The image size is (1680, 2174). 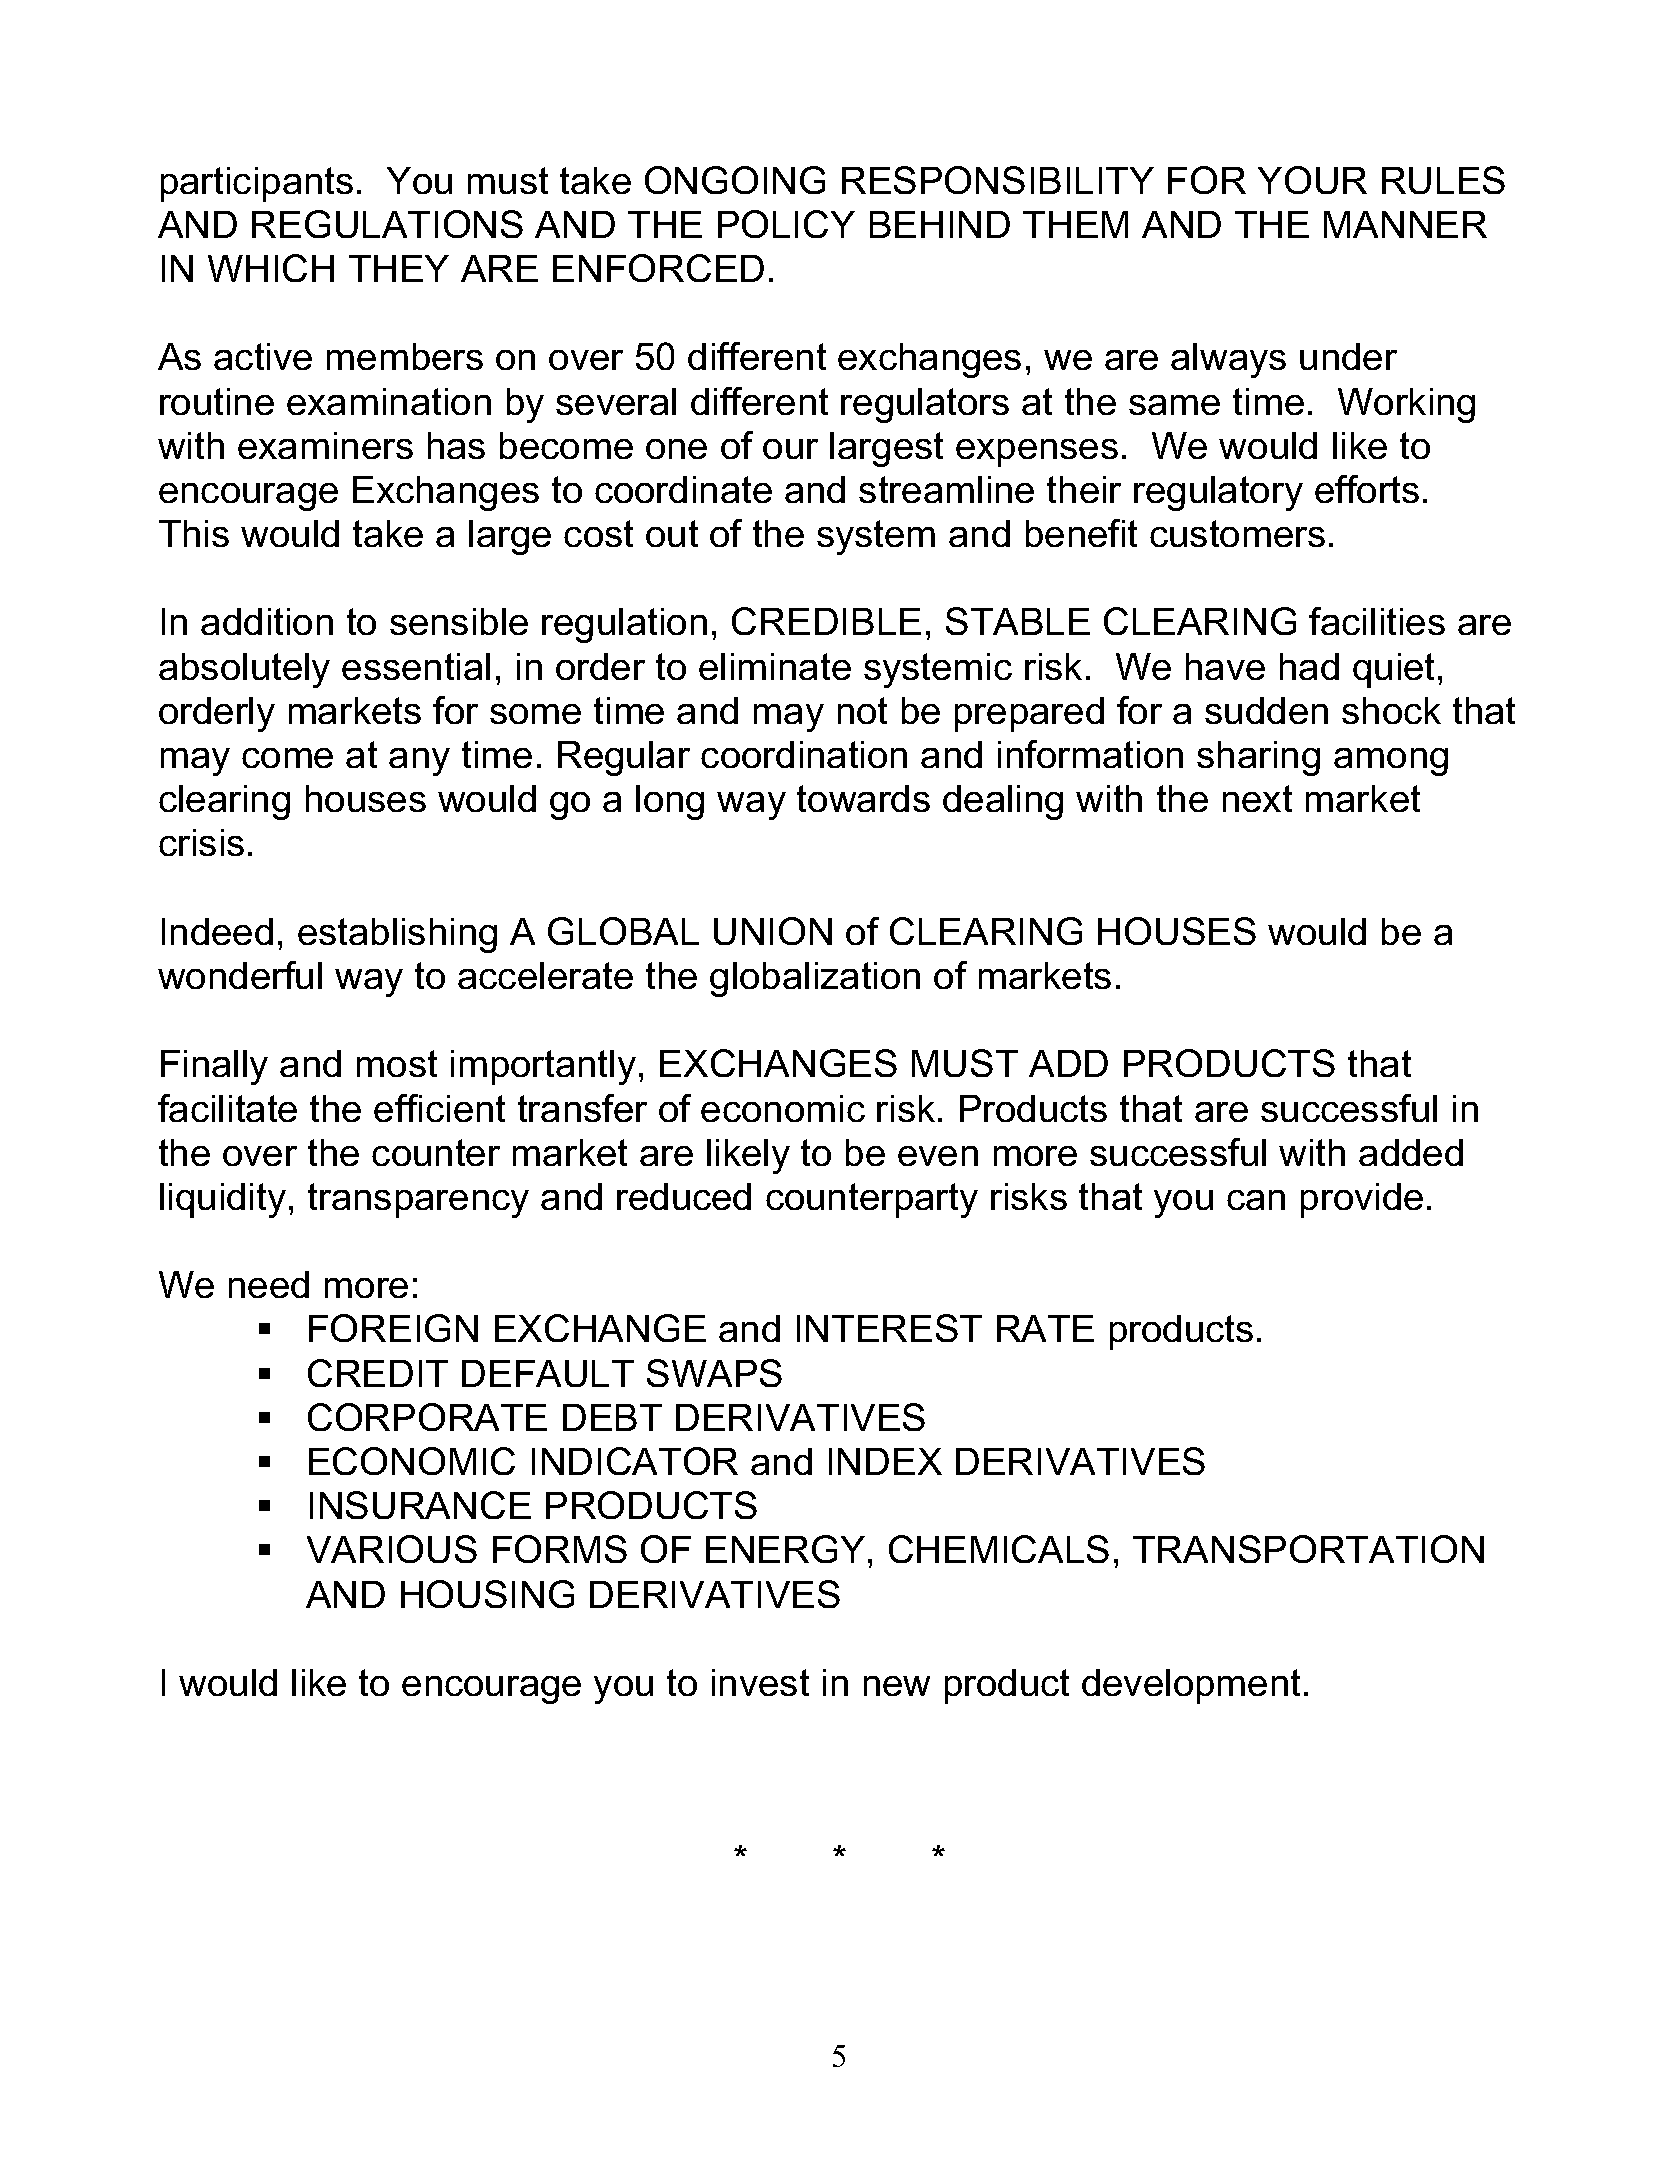 What do you see at coordinates (786, 224) in the screenshot?
I see `POLICY` at bounding box center [786, 224].
